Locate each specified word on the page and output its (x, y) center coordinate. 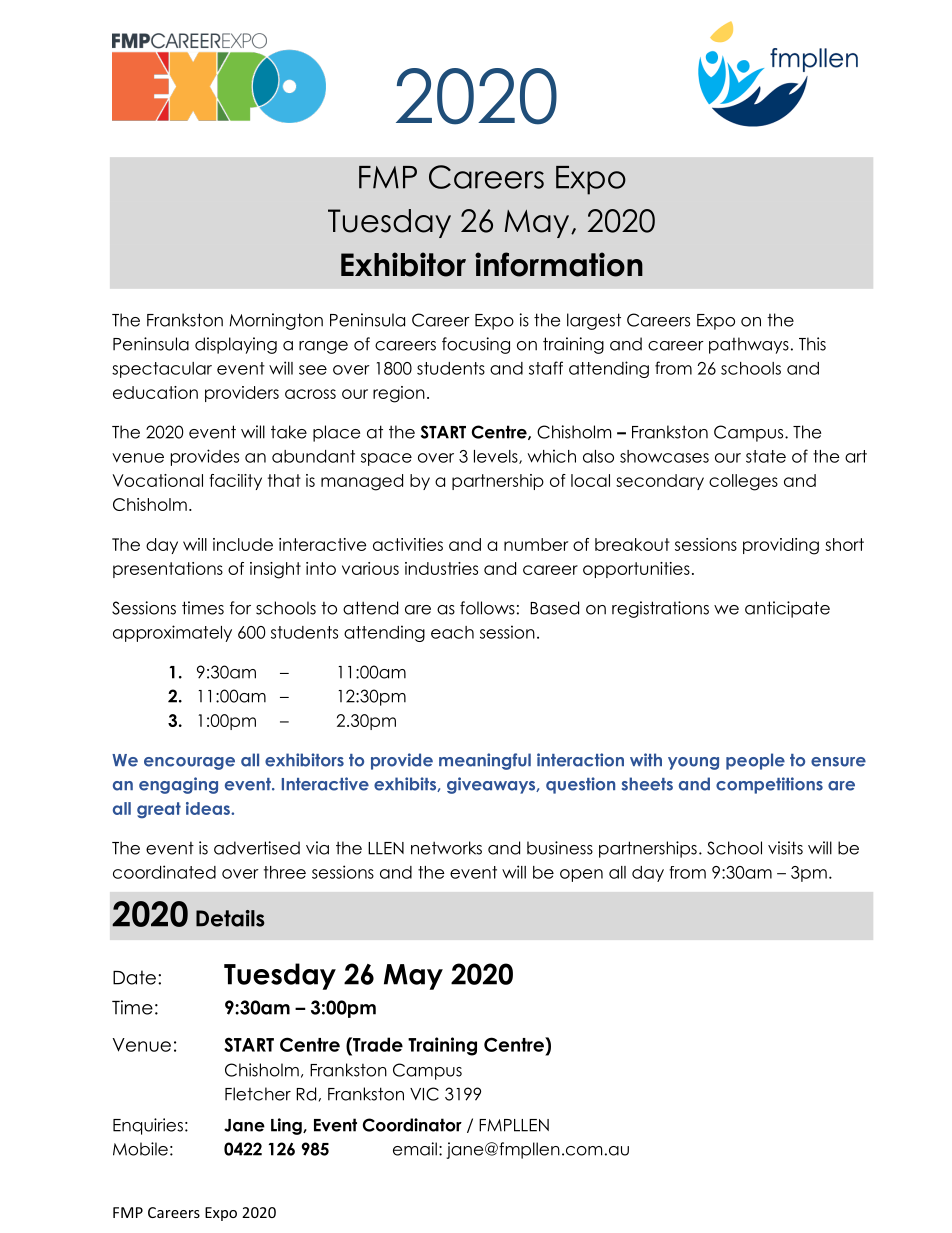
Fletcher (258, 1094)
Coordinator (412, 1125)
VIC (424, 1094)
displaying (236, 345)
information (559, 264)
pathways (749, 345)
